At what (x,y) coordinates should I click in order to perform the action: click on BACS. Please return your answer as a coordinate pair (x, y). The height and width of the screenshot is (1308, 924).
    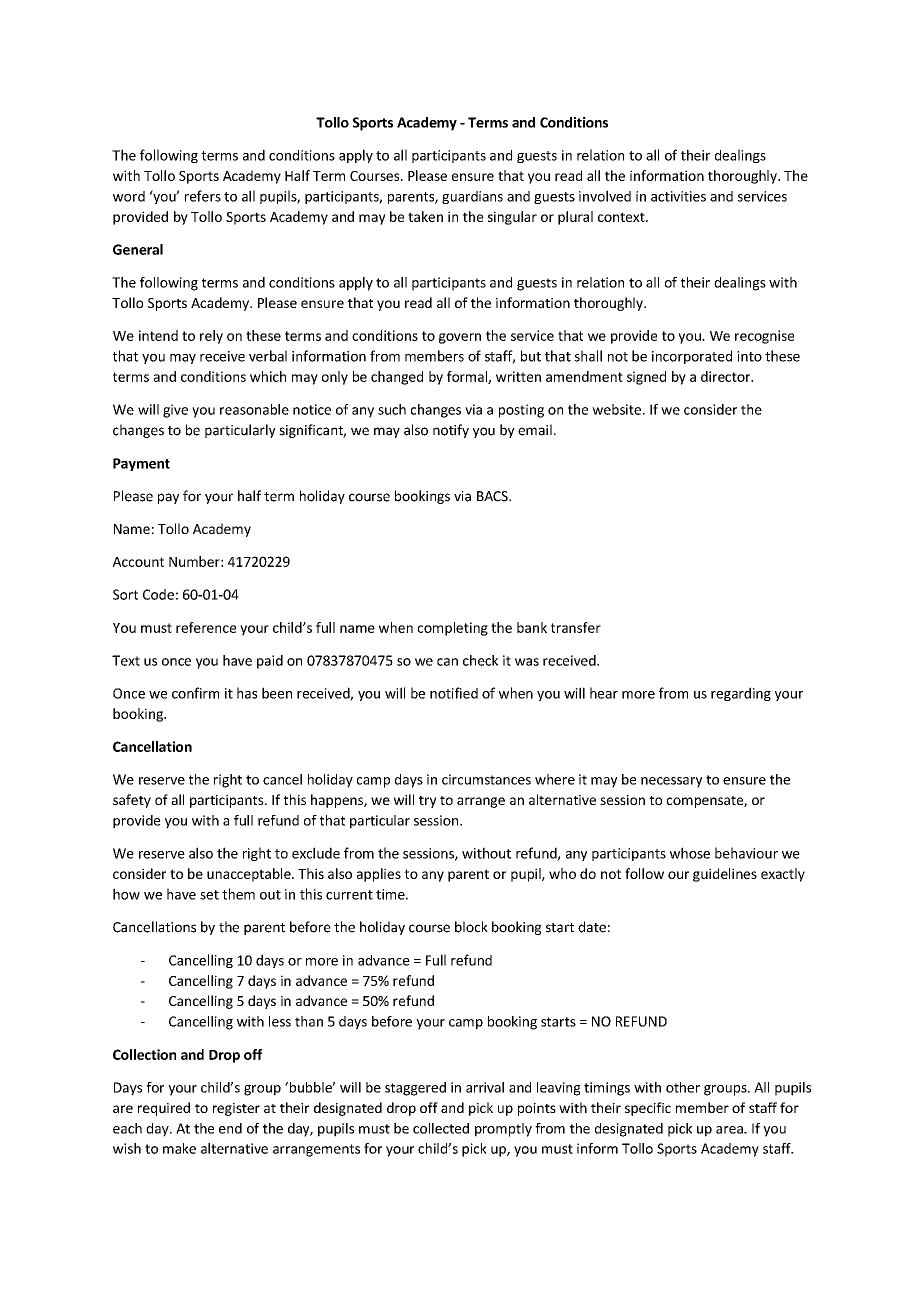
    Looking at the image, I should click on (493, 496).
